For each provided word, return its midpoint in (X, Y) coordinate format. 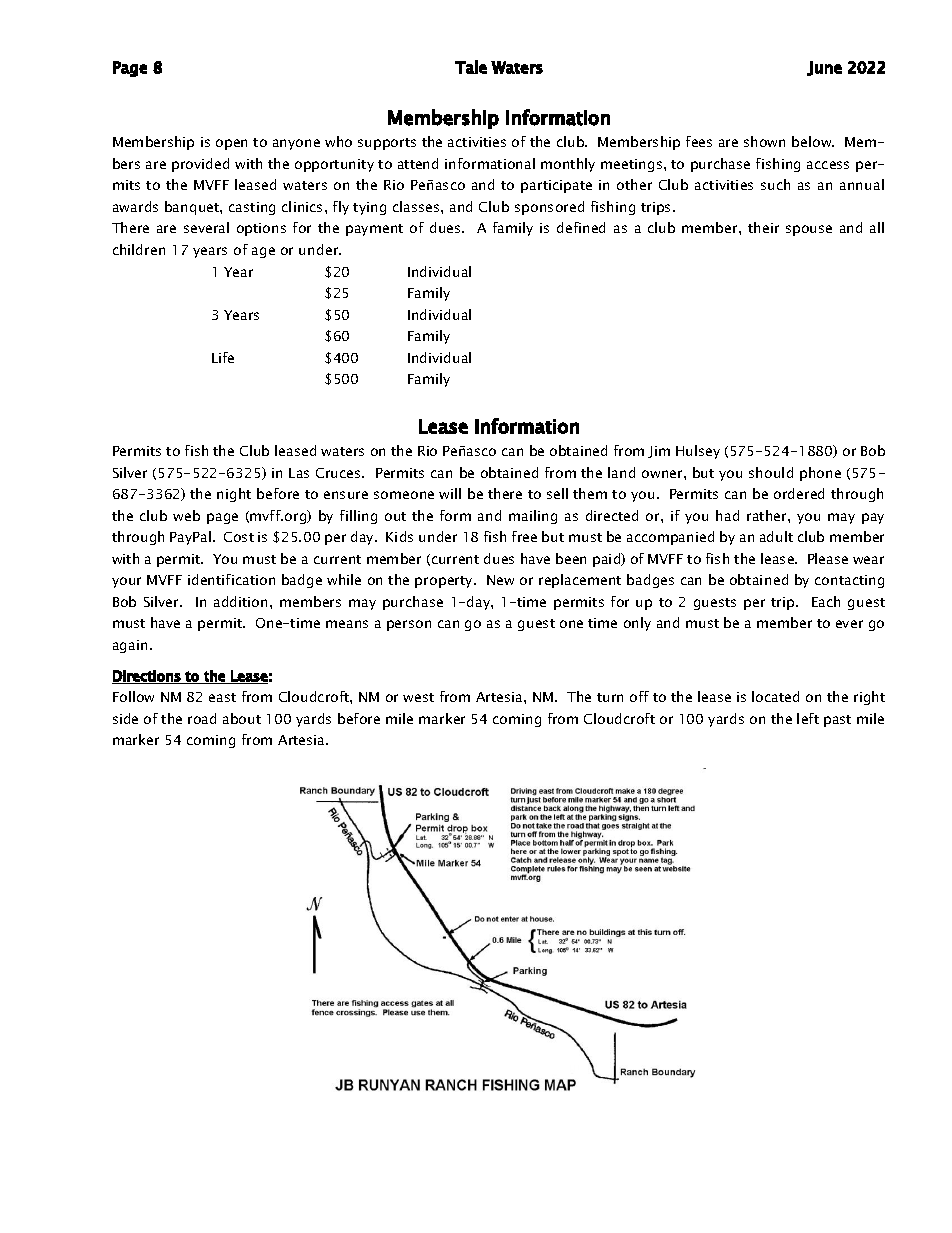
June (824, 68)
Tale (471, 67)
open (231, 144)
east (222, 697)
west (418, 697)
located (775, 696)
